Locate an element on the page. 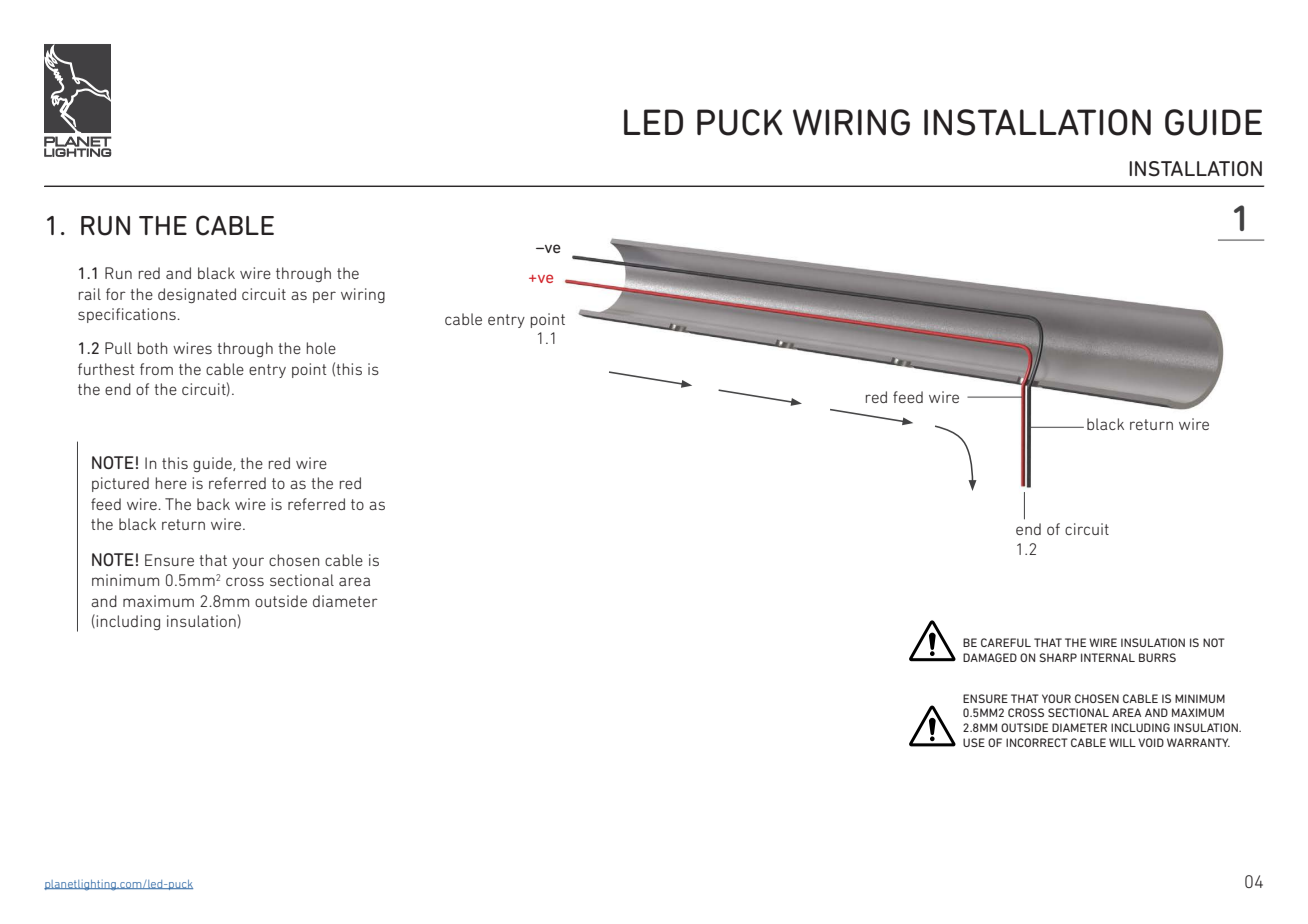 This page has height=924, width=1308. here is located at coordinates (171, 483).
